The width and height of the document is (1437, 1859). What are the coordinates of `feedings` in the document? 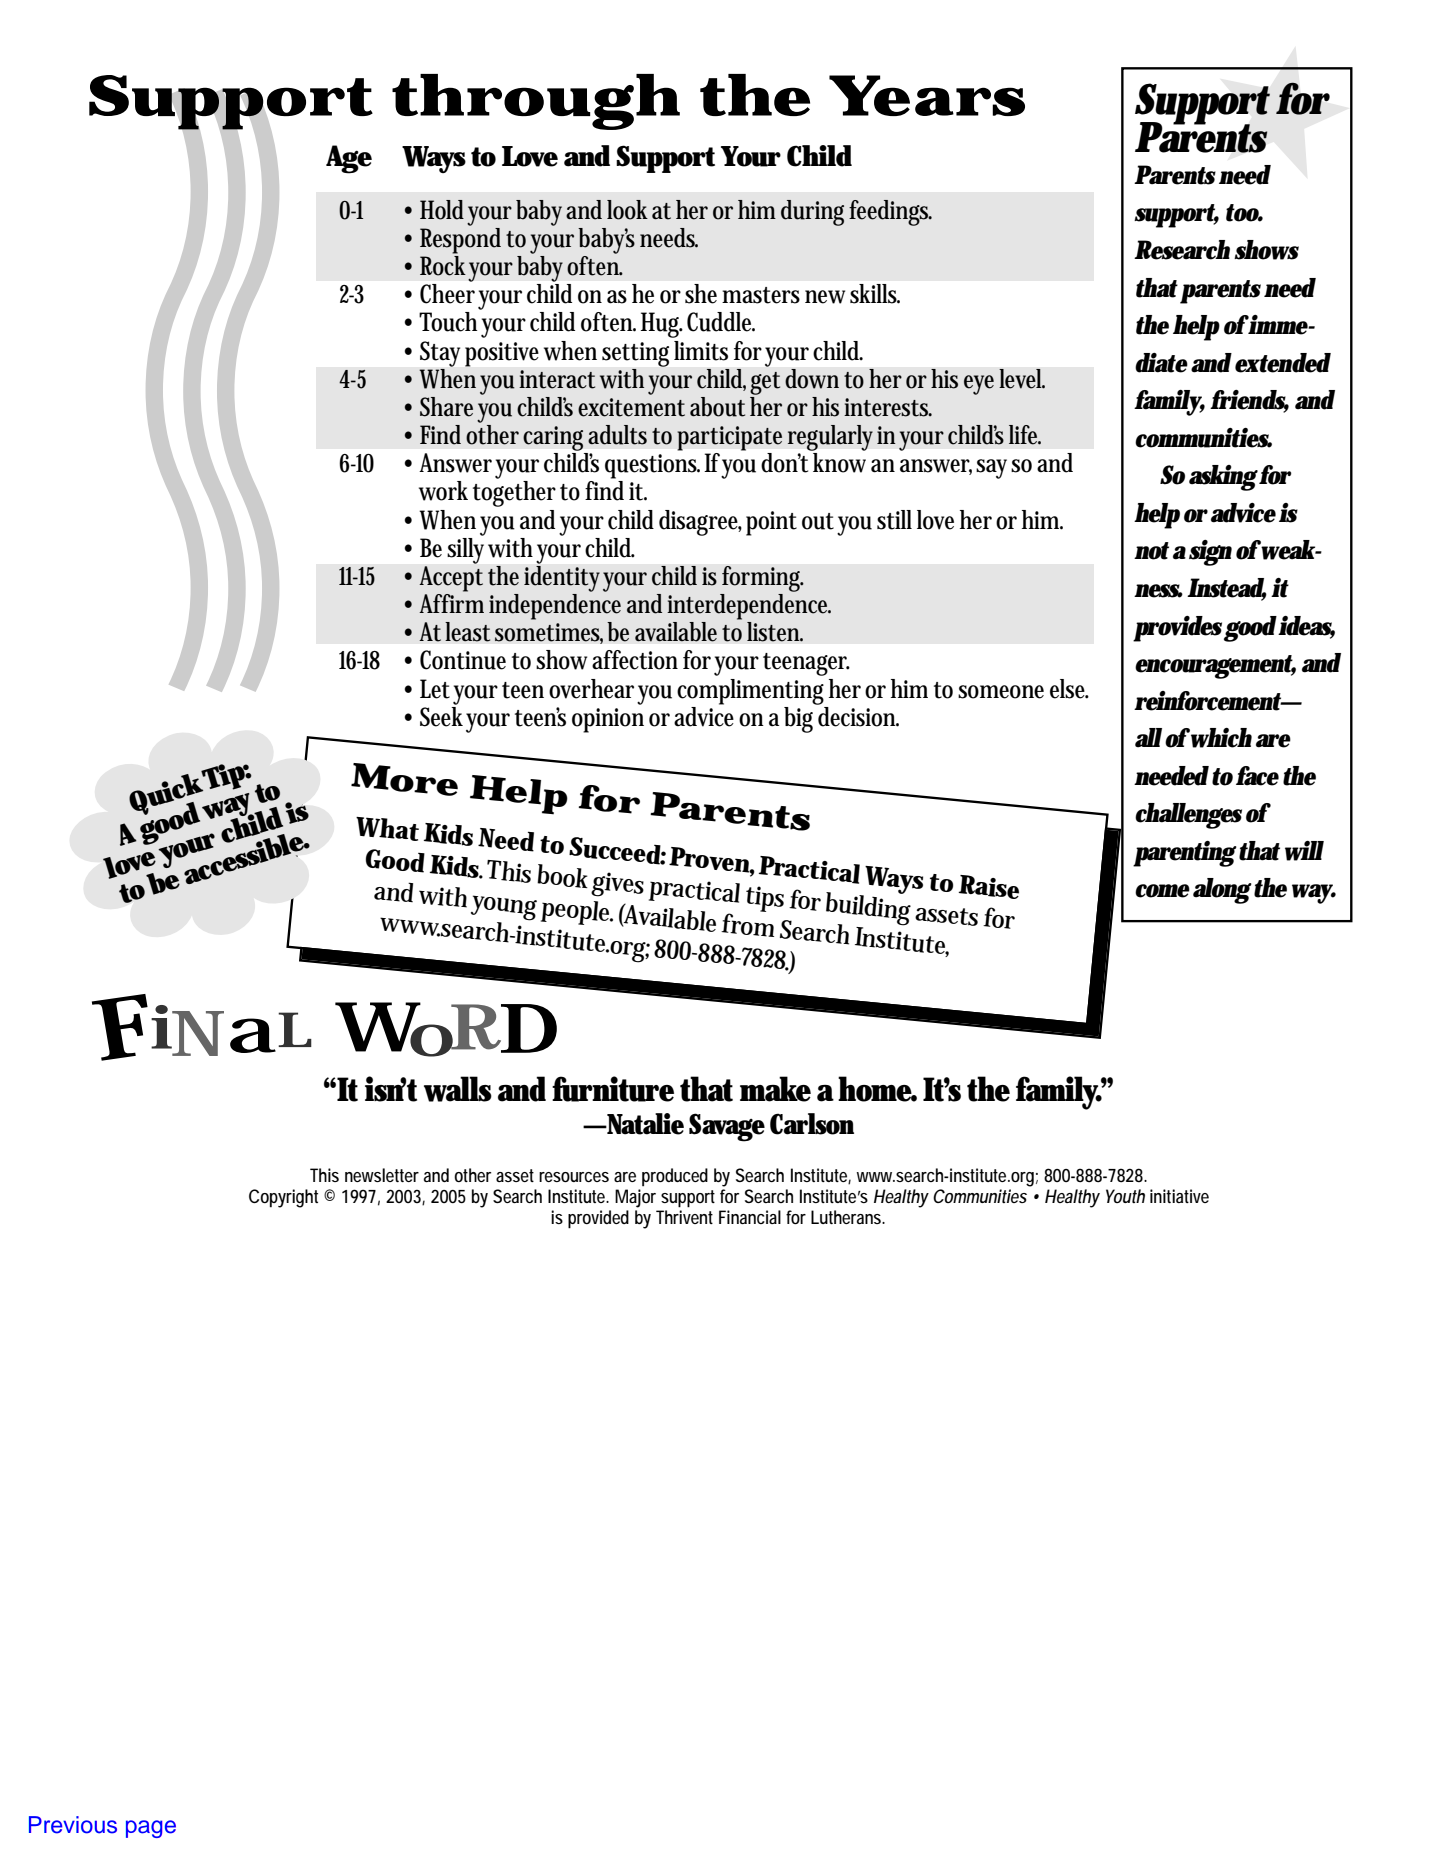 It's located at (890, 213).
